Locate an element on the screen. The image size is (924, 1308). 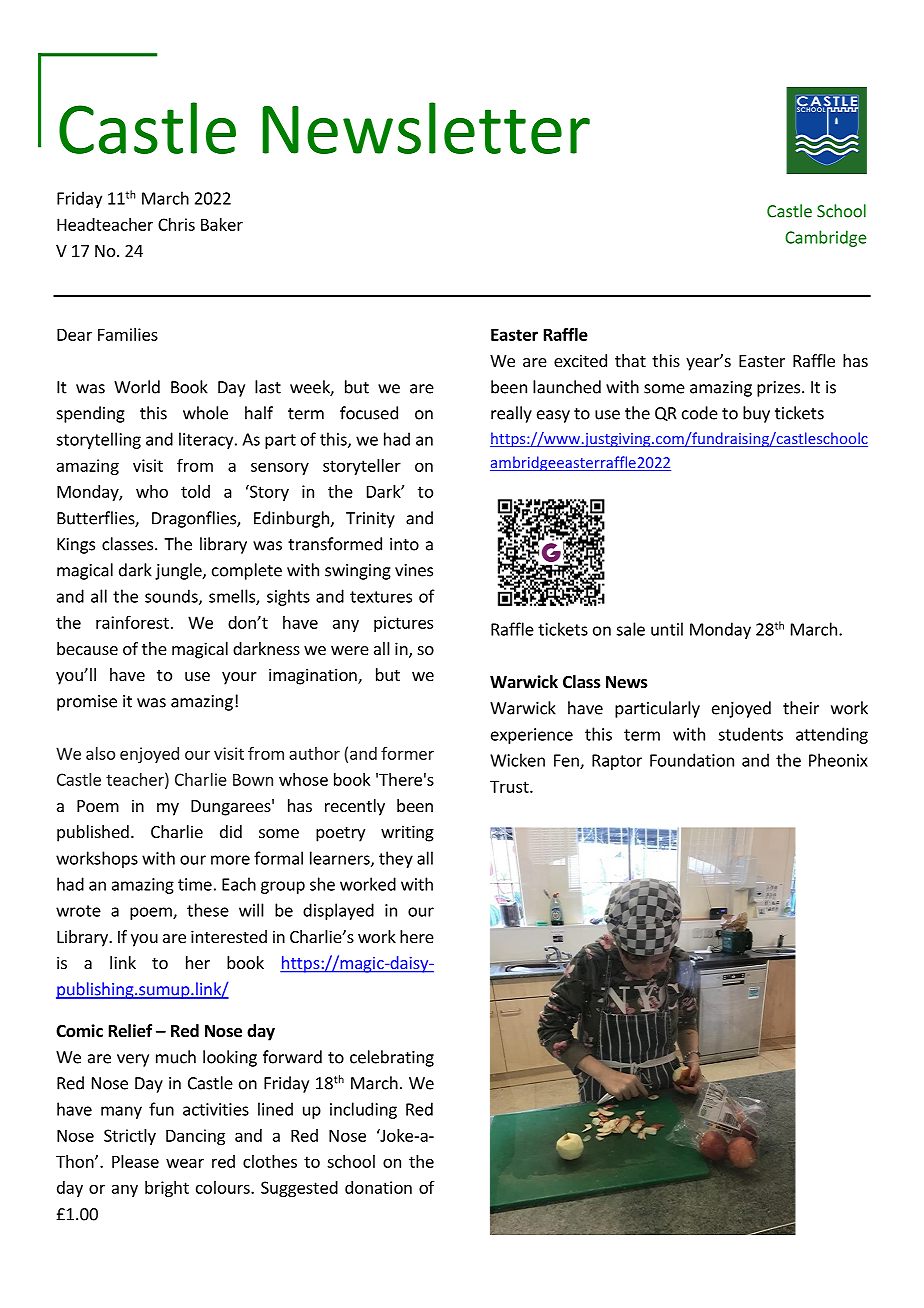
told is located at coordinates (195, 491).
